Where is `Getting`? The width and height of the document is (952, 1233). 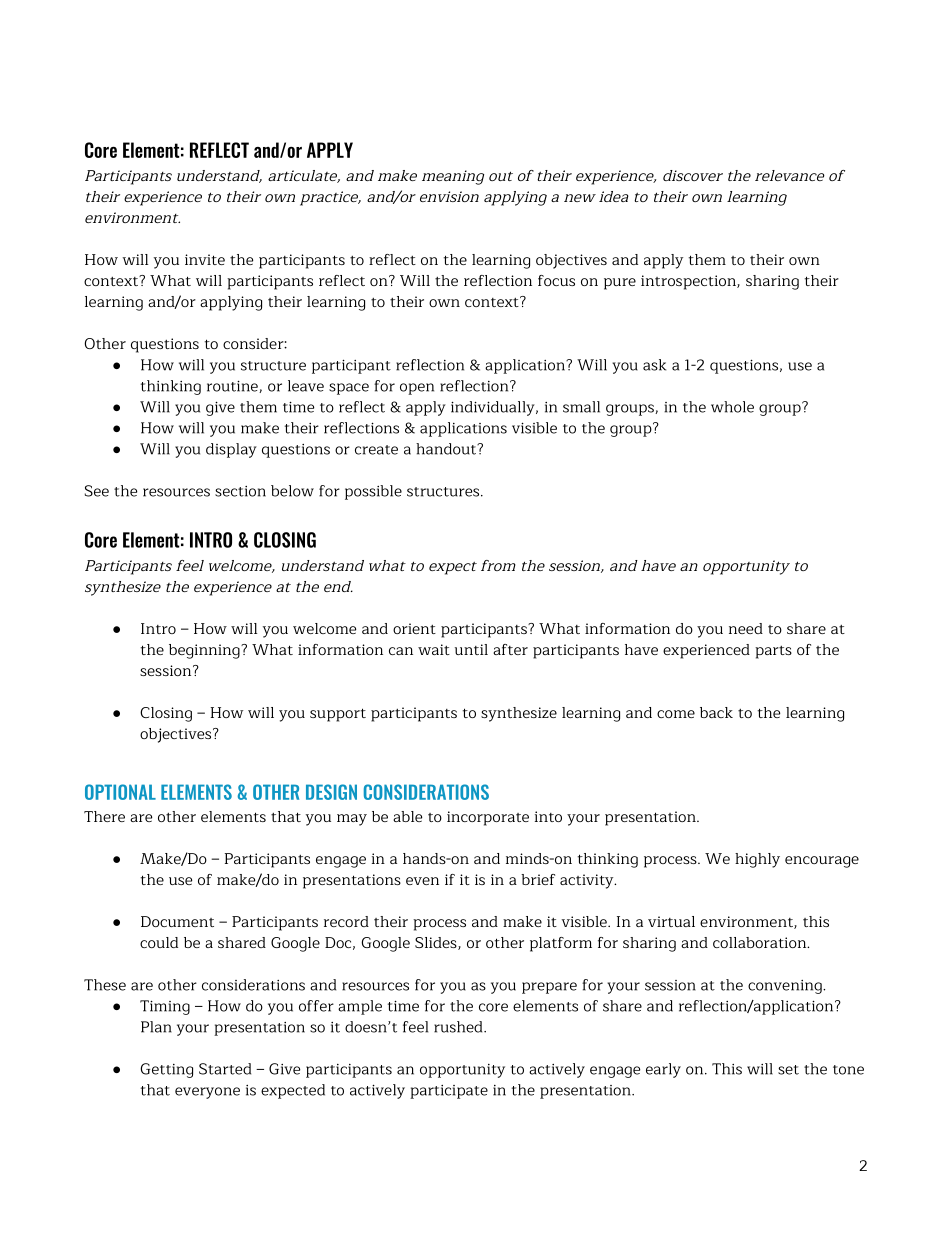 Getting is located at coordinates (167, 1070).
